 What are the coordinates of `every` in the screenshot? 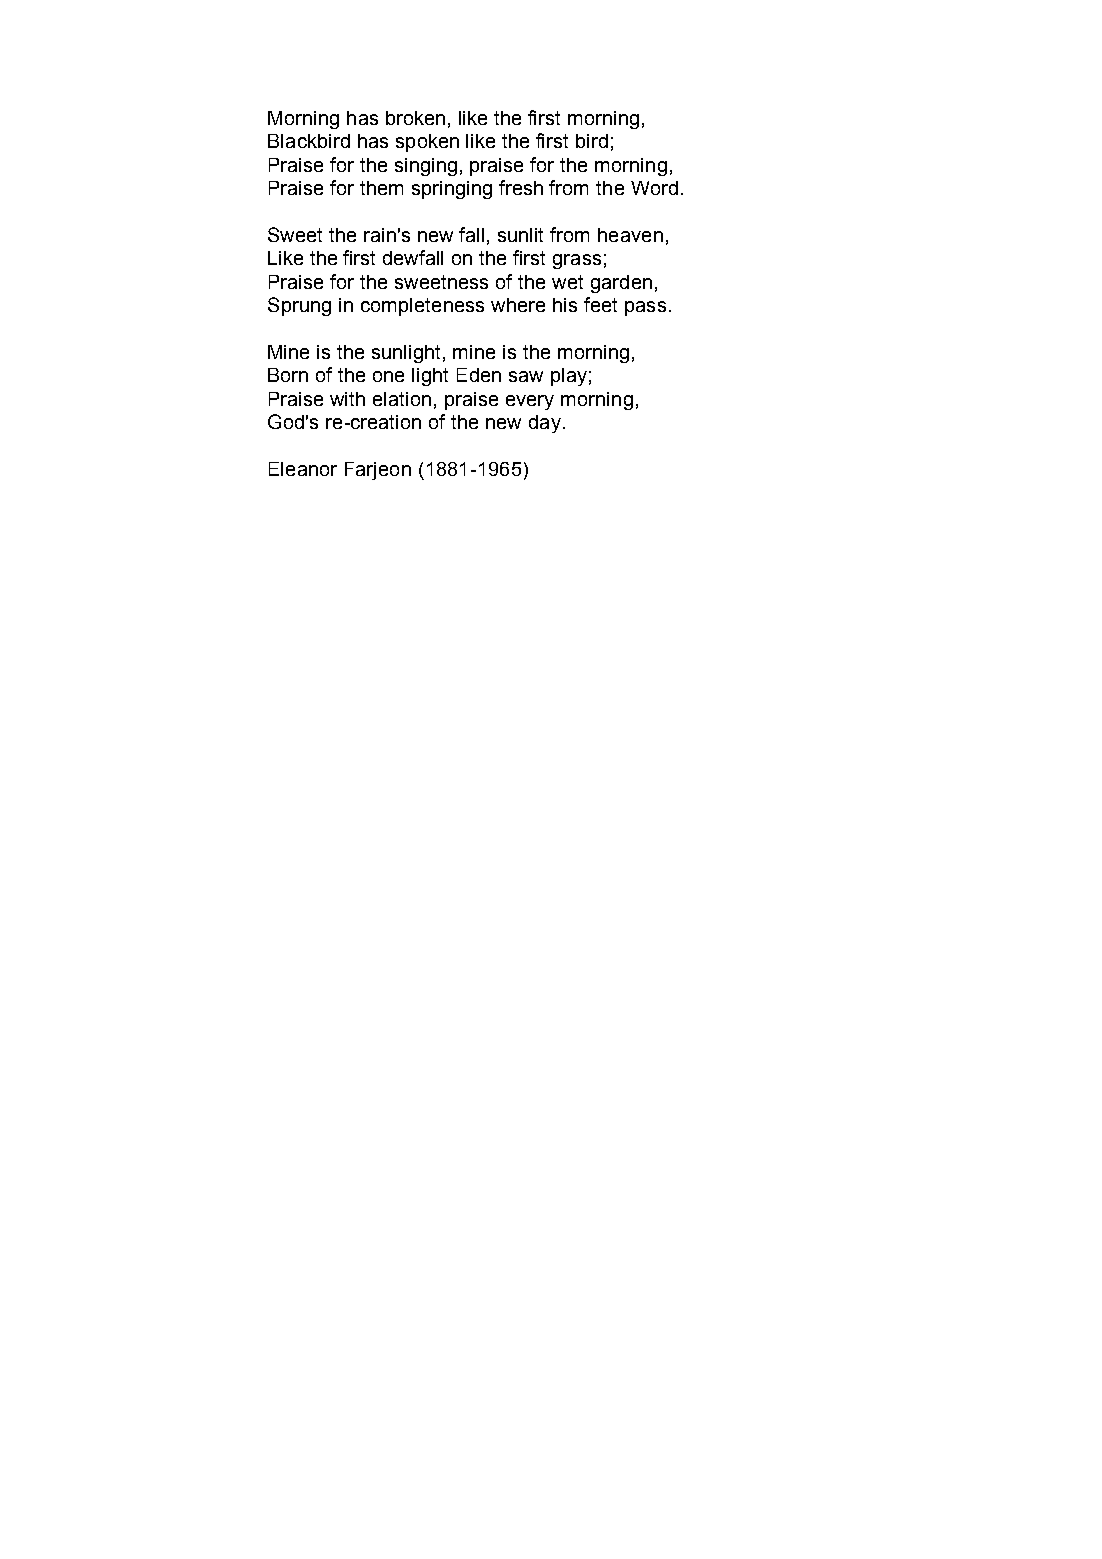 It's located at (530, 402).
